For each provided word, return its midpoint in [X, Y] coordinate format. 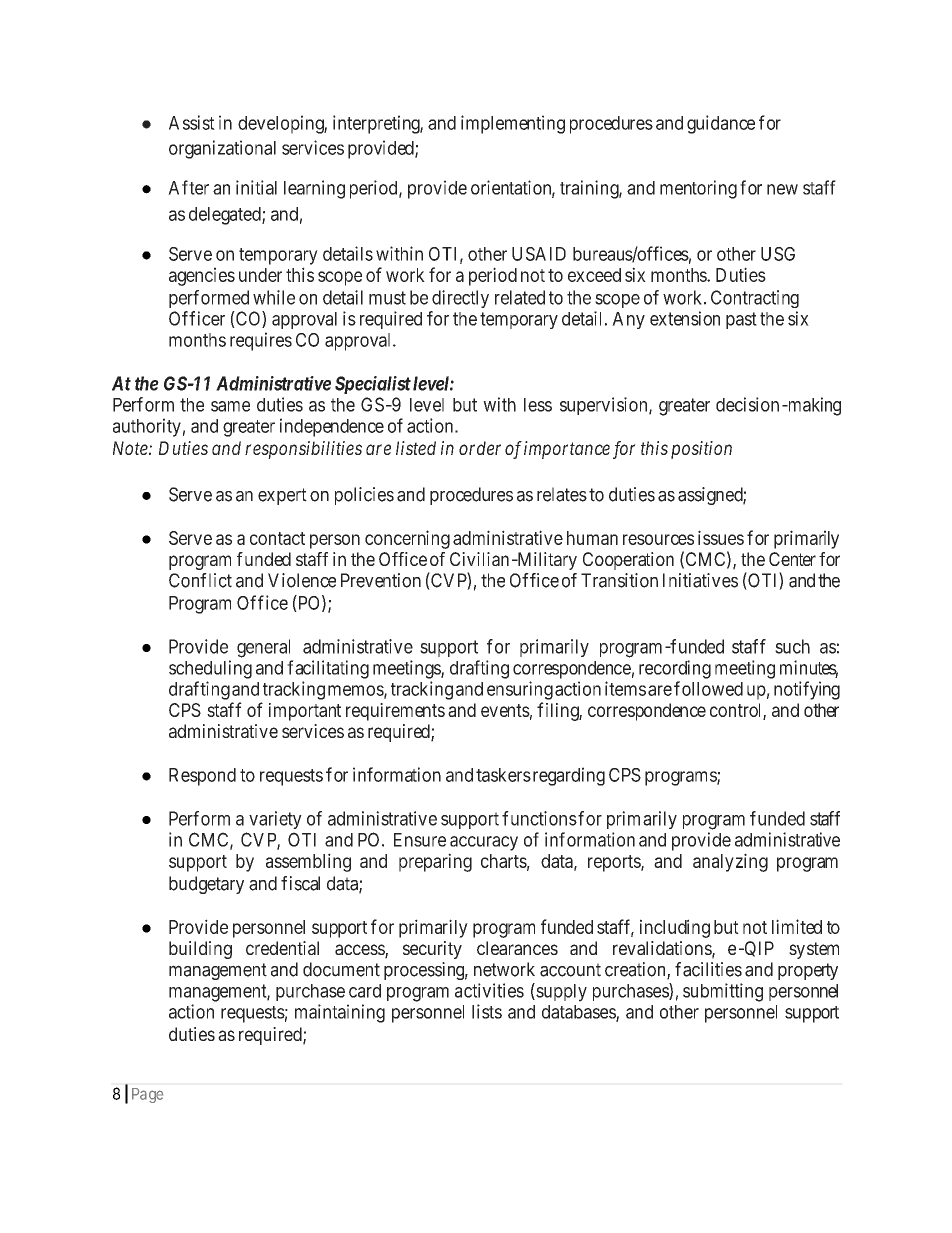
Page [147, 1095]
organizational [222, 149]
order [480, 448]
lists [487, 1011]
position [701, 450]
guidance [721, 124]
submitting [723, 992]
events [505, 710]
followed [708, 688]
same [230, 406]
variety [275, 820]
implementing [513, 124]
